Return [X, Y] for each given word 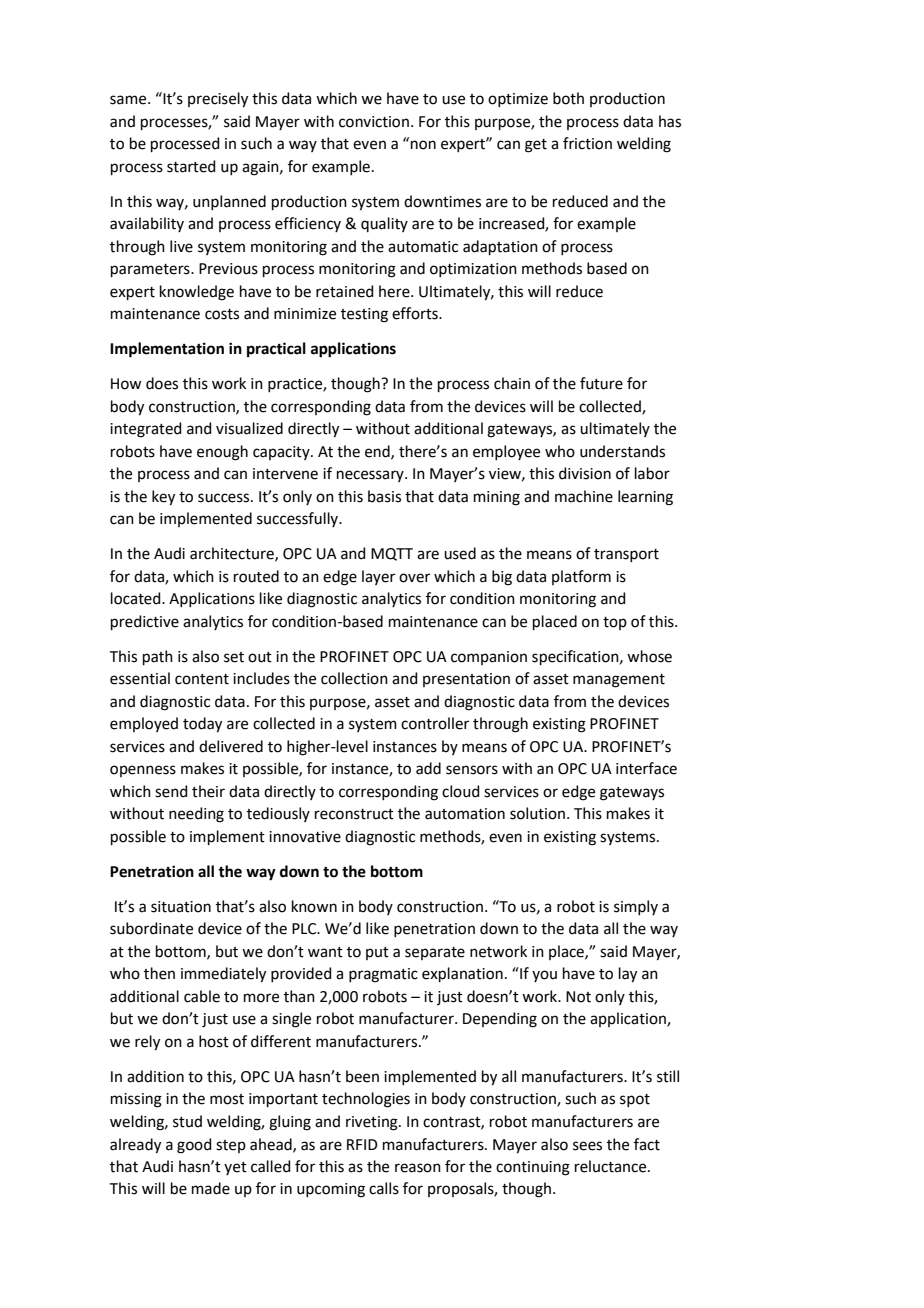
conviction [374, 122]
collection [354, 678]
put [377, 953]
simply [636, 907]
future [601, 383]
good [194, 1146]
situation [181, 907]
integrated [146, 430]
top [615, 623]
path [158, 657]
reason [418, 1168]
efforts [416, 313]
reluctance [612, 1166]
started [191, 166]
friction [587, 143]
